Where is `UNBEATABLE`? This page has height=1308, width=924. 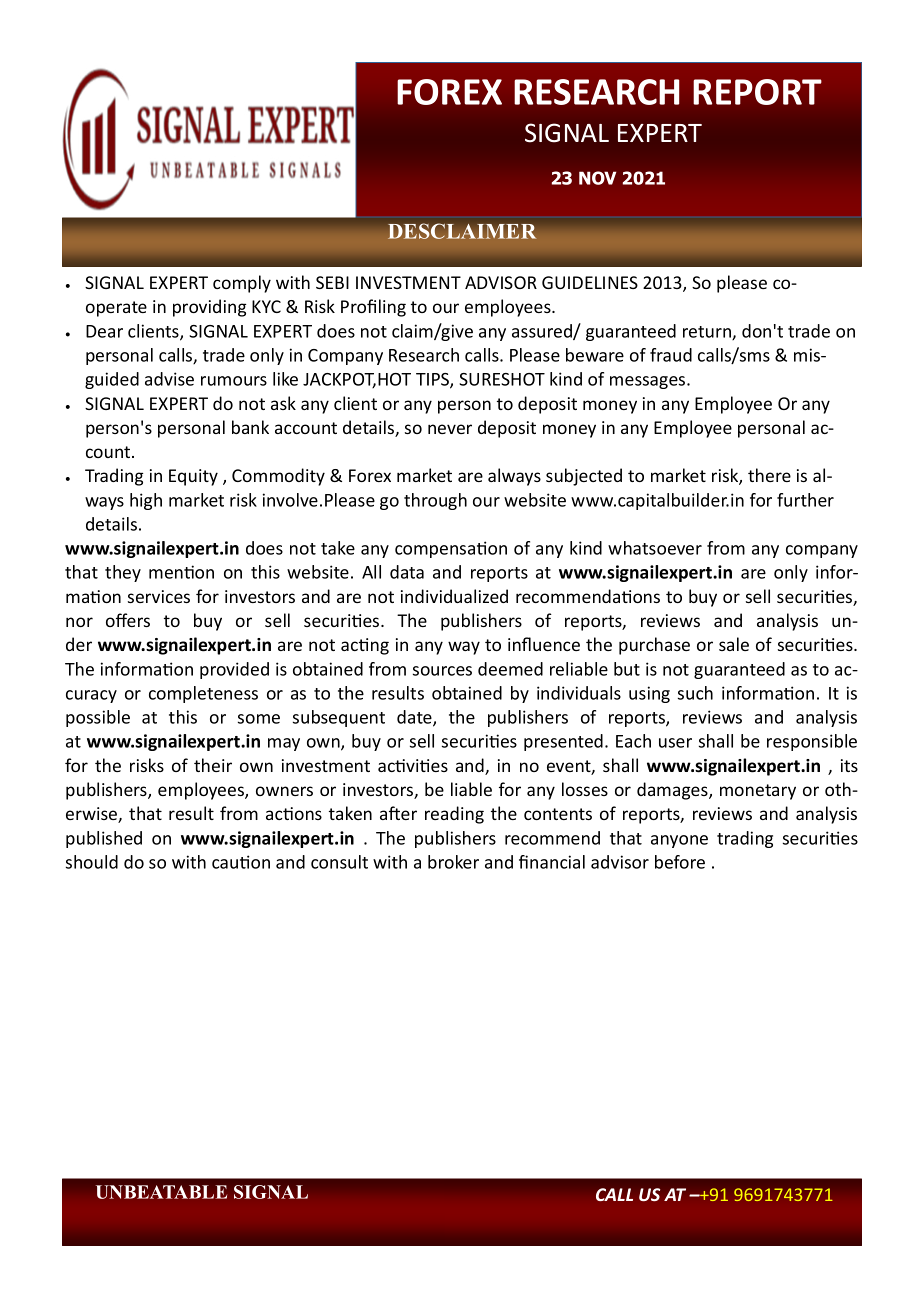
UNBEATABLE is located at coordinates (161, 1192).
